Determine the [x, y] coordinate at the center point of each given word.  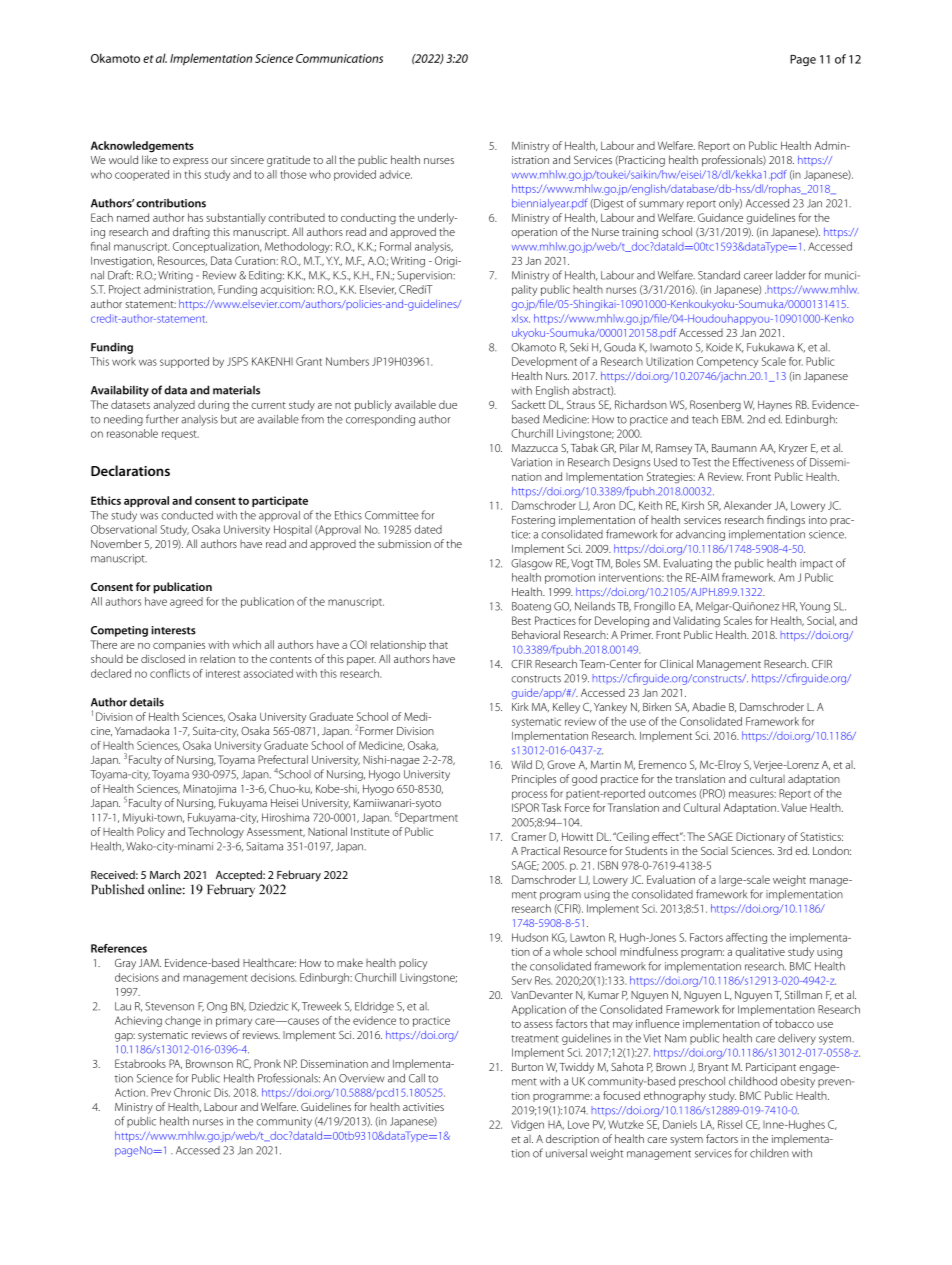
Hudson [530, 937]
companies [179, 646]
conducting [368, 219]
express [190, 162]
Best [521, 620]
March [165, 874]
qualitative [760, 952]
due [448, 404]
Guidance [720, 217]
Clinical [676, 663]
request [180, 435]
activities [423, 1107]
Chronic [192, 1092]
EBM [733, 419]
